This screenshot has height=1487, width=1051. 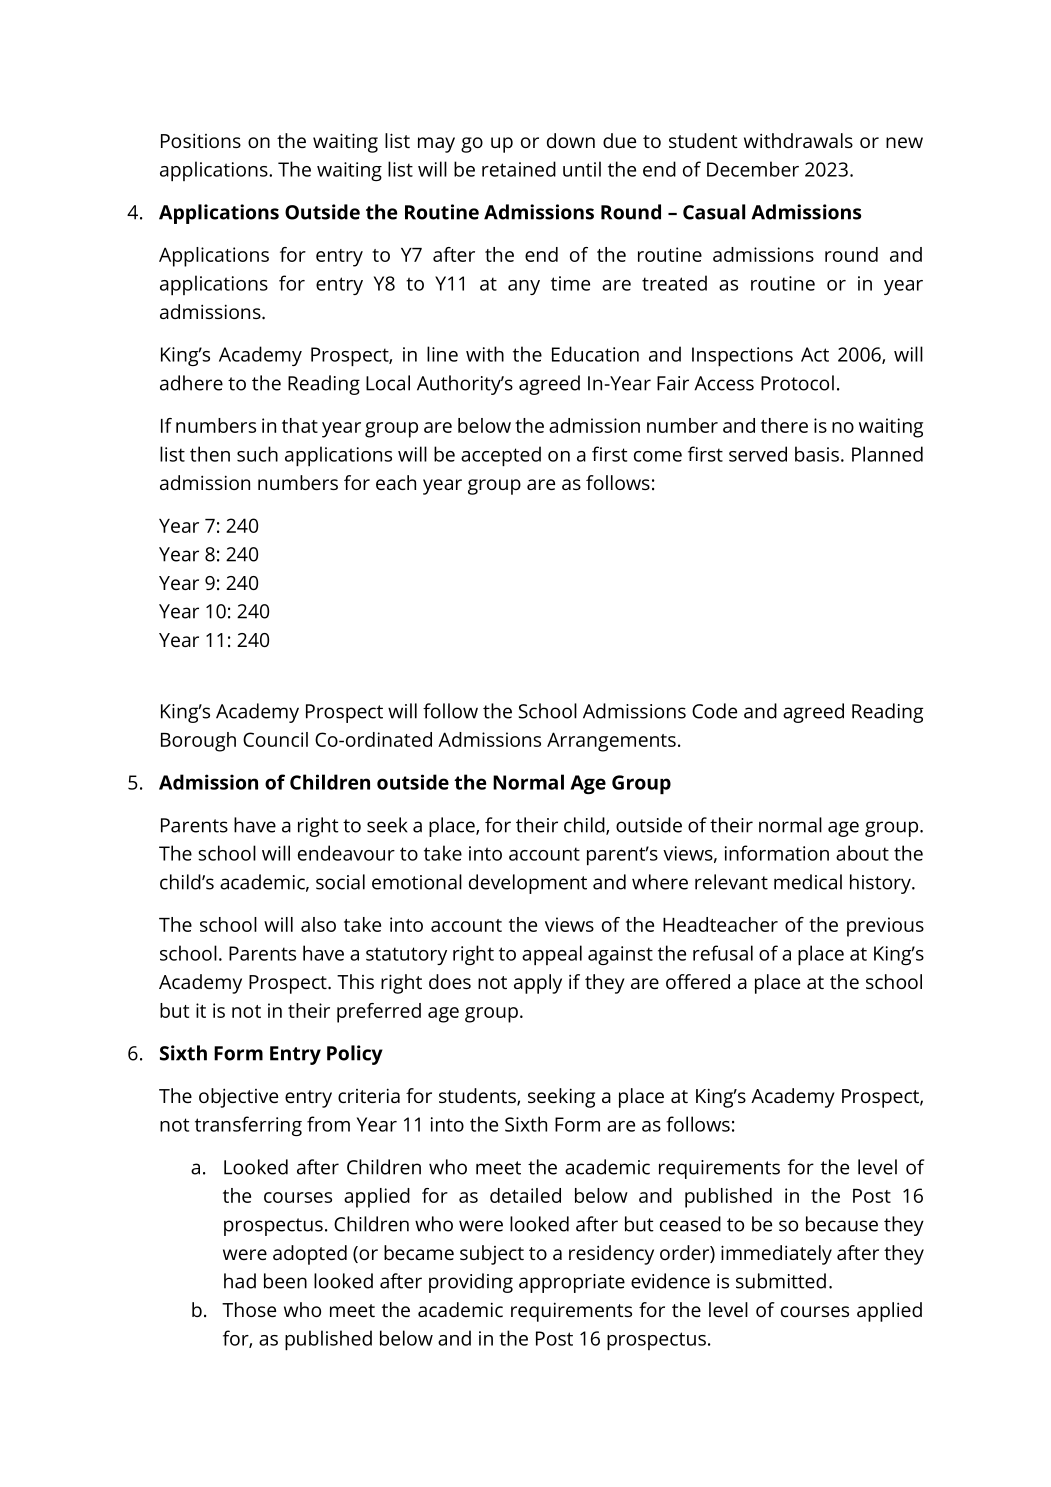 I want to click on medical, so click(x=808, y=882).
